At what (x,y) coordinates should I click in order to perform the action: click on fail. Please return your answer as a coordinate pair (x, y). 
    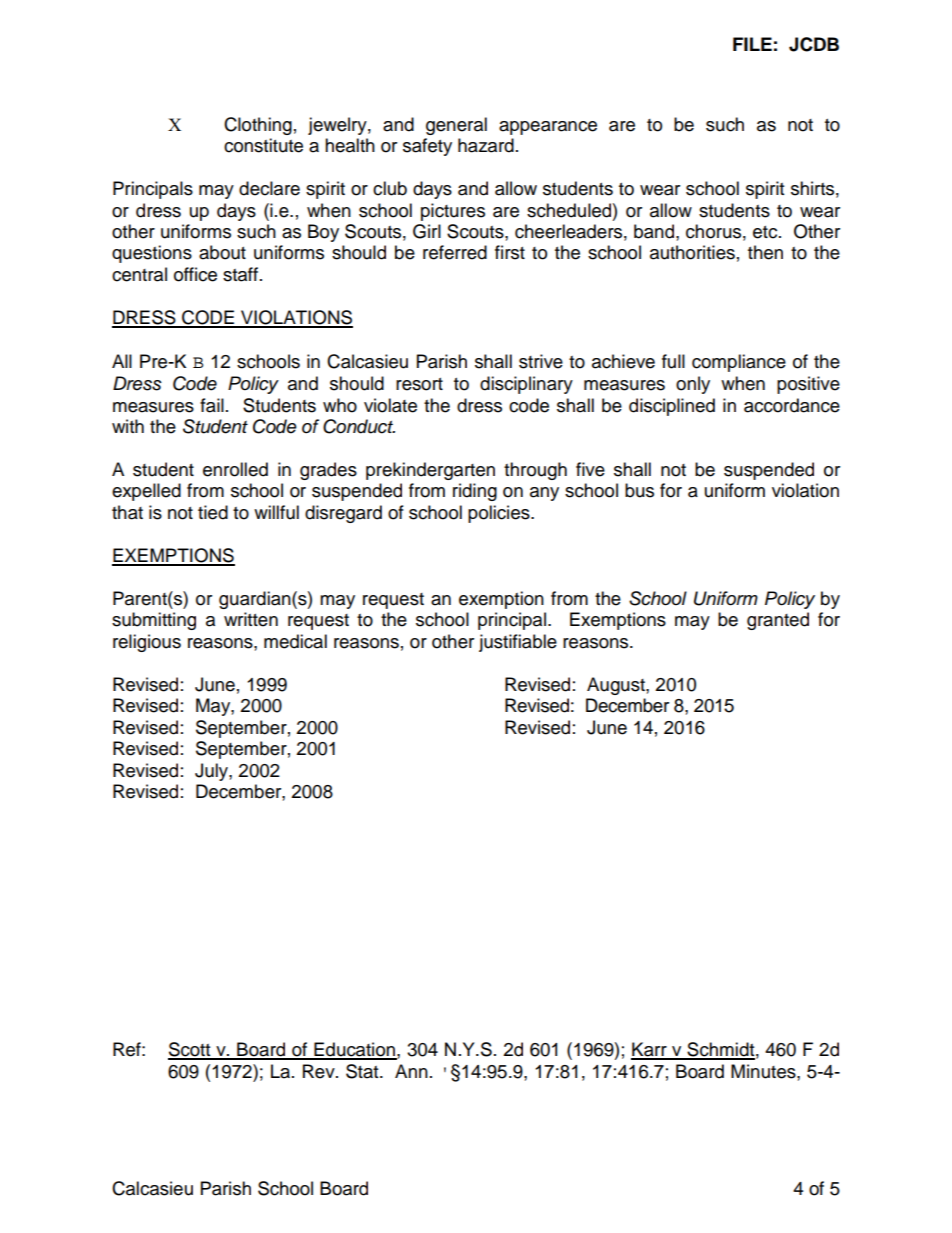
    Looking at the image, I should click on (212, 405).
